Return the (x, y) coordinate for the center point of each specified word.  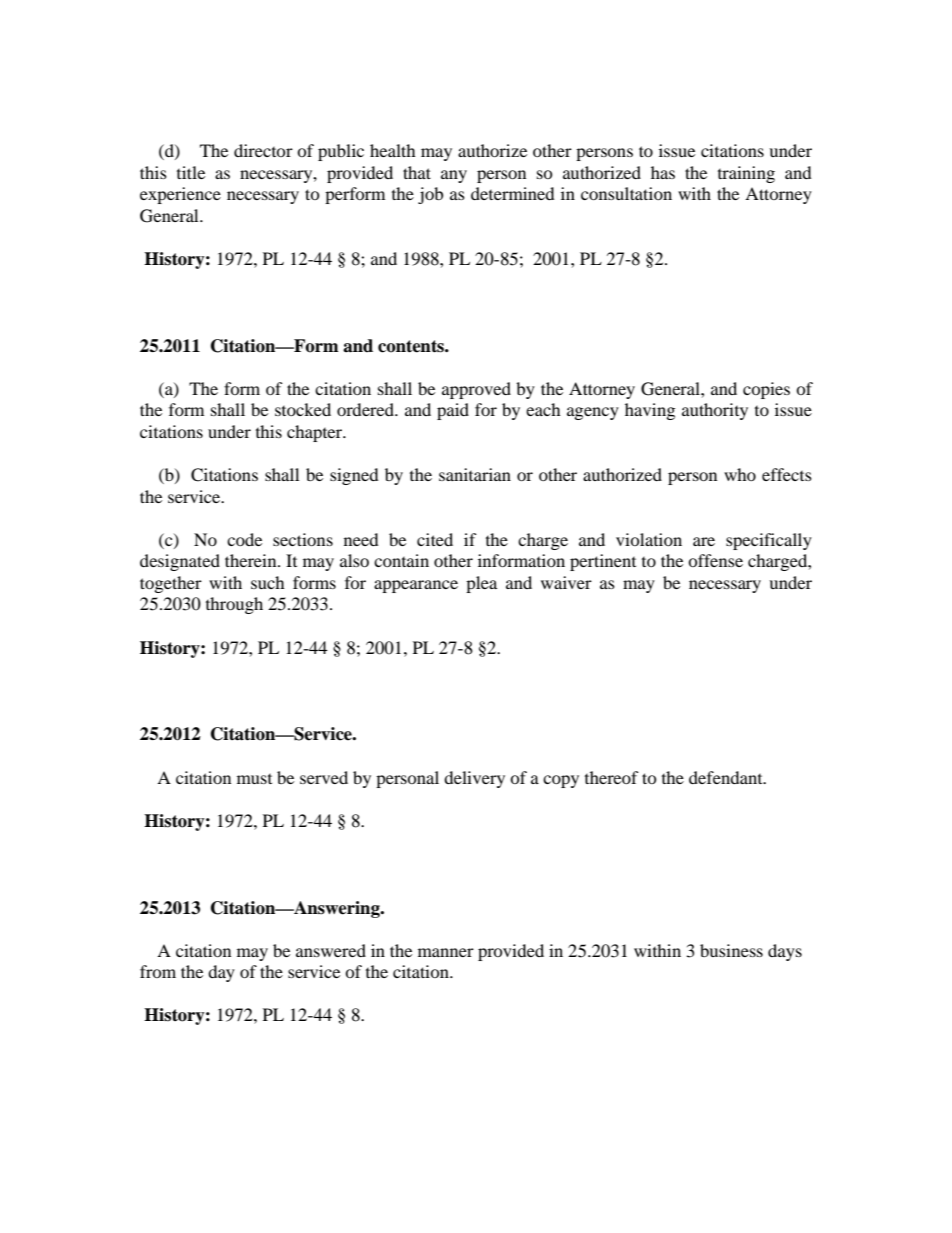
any (454, 176)
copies (766, 390)
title (191, 172)
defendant (727, 777)
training (746, 174)
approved (476, 390)
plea (481, 584)
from (158, 971)
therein (252, 560)
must (254, 779)
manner (446, 952)
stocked (303, 409)
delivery (474, 779)
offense (715, 560)
